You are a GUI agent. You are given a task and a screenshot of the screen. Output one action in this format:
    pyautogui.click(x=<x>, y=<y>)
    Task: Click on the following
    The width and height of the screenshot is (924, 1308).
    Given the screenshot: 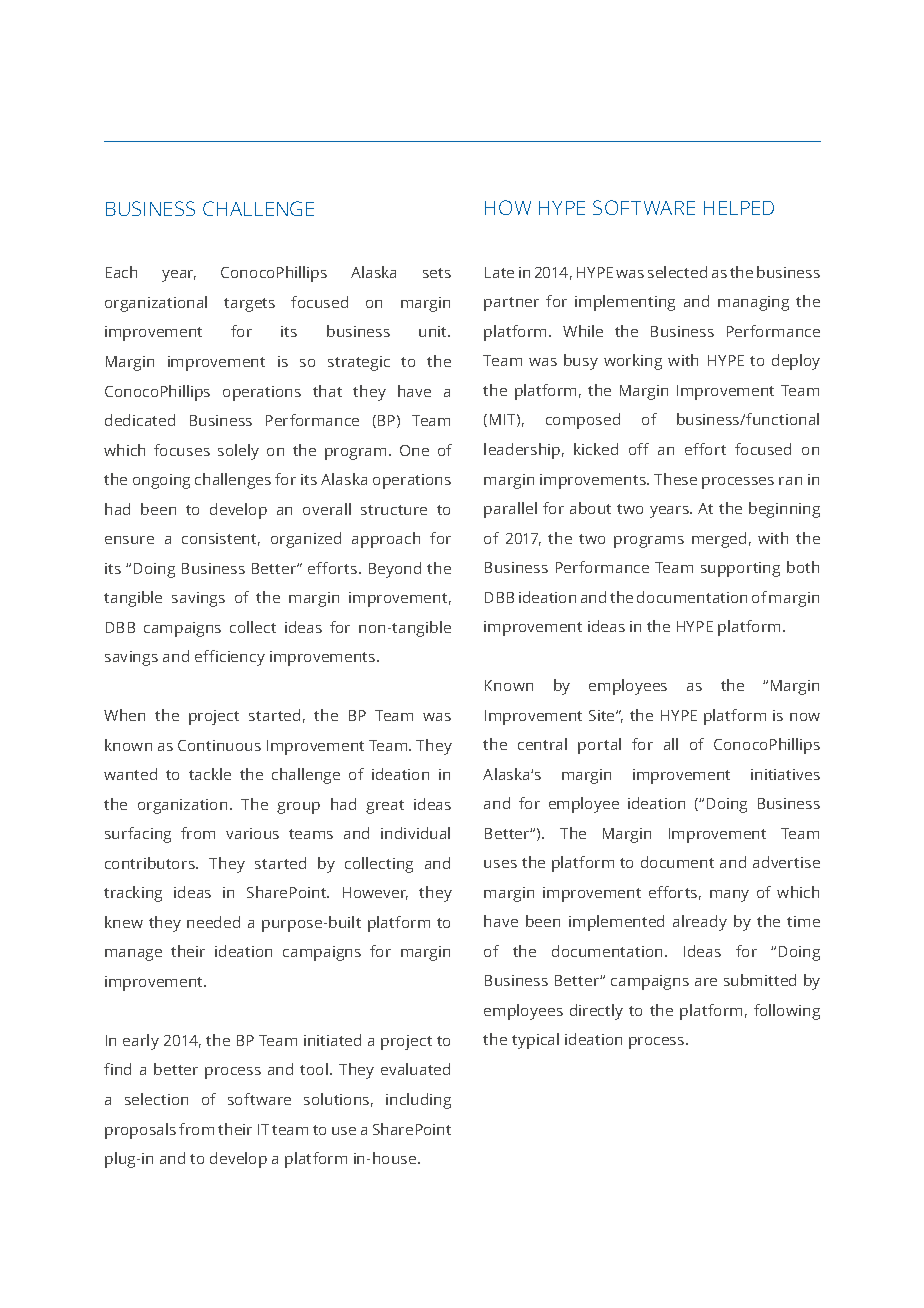 What is the action you would take?
    pyautogui.click(x=787, y=1012)
